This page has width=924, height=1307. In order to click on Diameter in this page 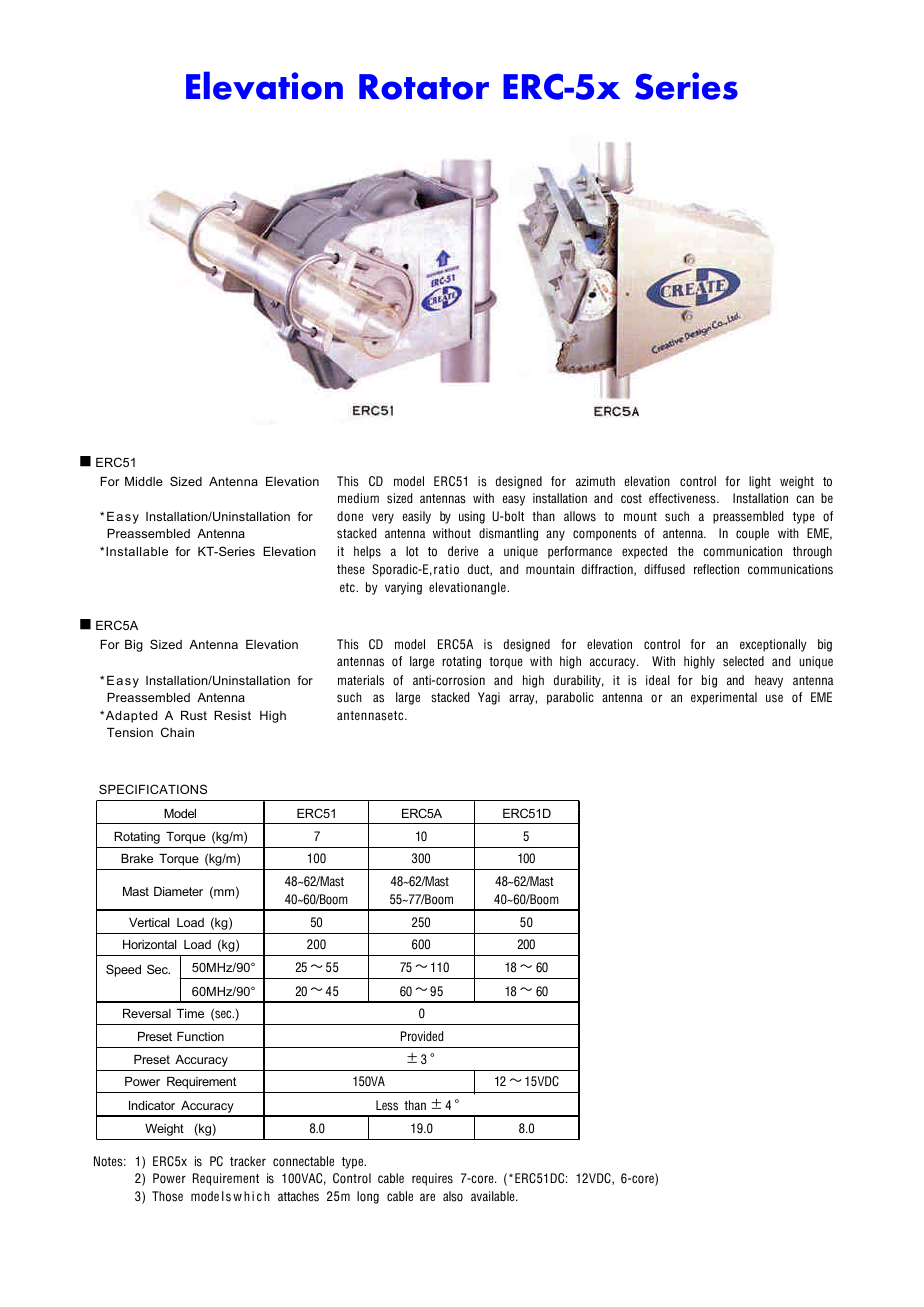, I will do `click(178, 891)`.
